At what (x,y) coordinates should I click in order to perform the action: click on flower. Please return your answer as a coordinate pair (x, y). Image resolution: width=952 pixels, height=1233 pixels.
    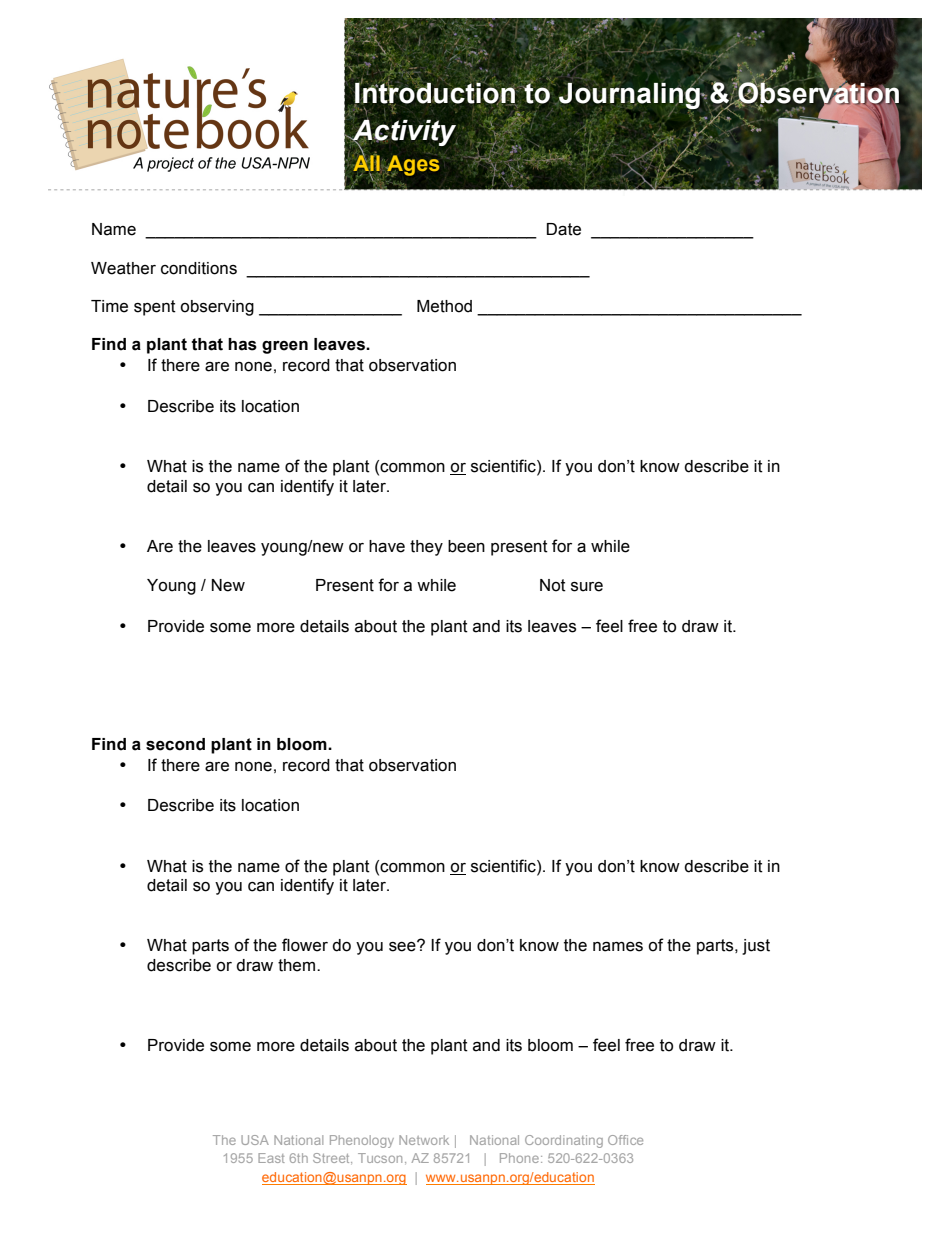
    Looking at the image, I should click on (305, 945).
